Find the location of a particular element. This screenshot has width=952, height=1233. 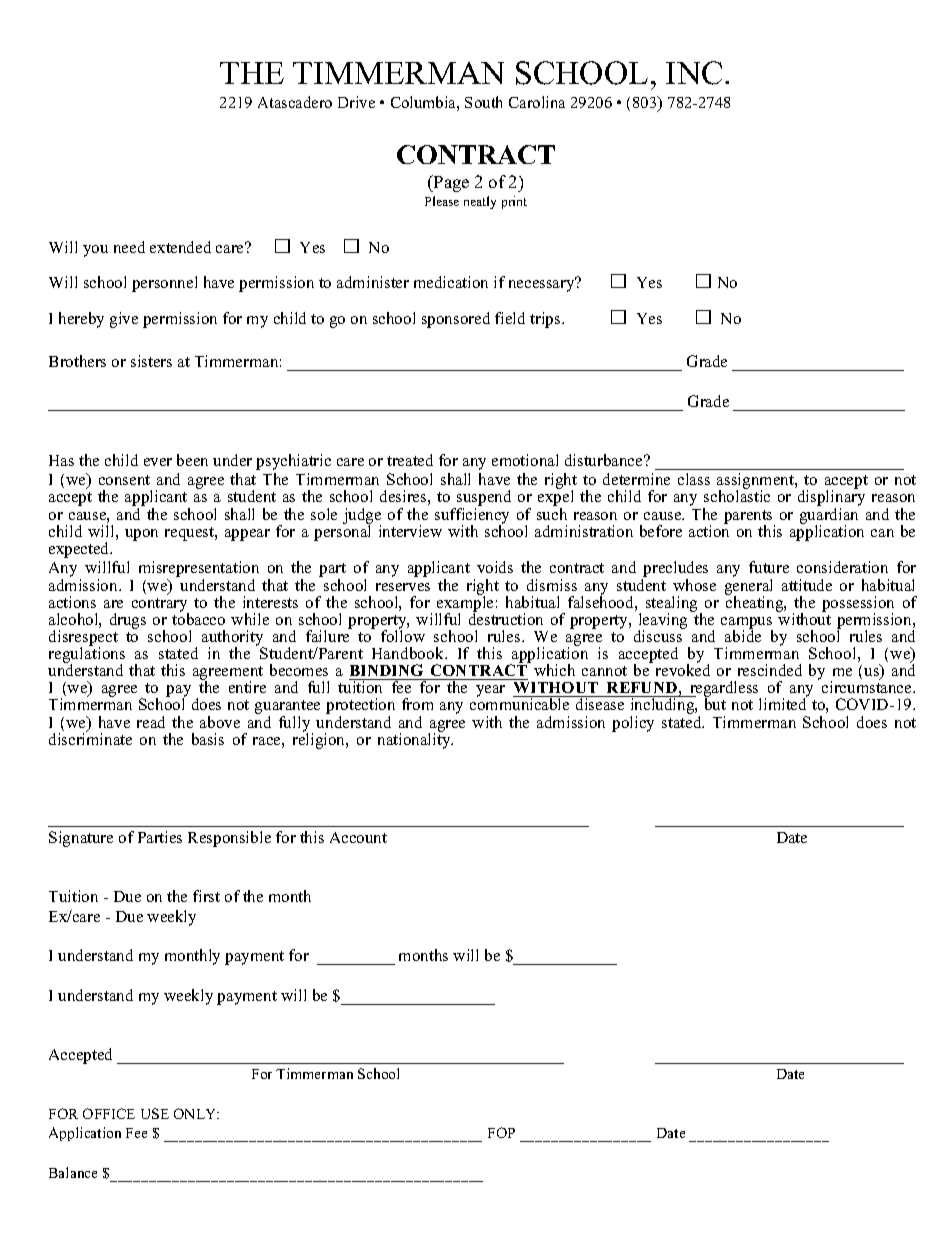

ONLY is located at coordinates (196, 1113).
